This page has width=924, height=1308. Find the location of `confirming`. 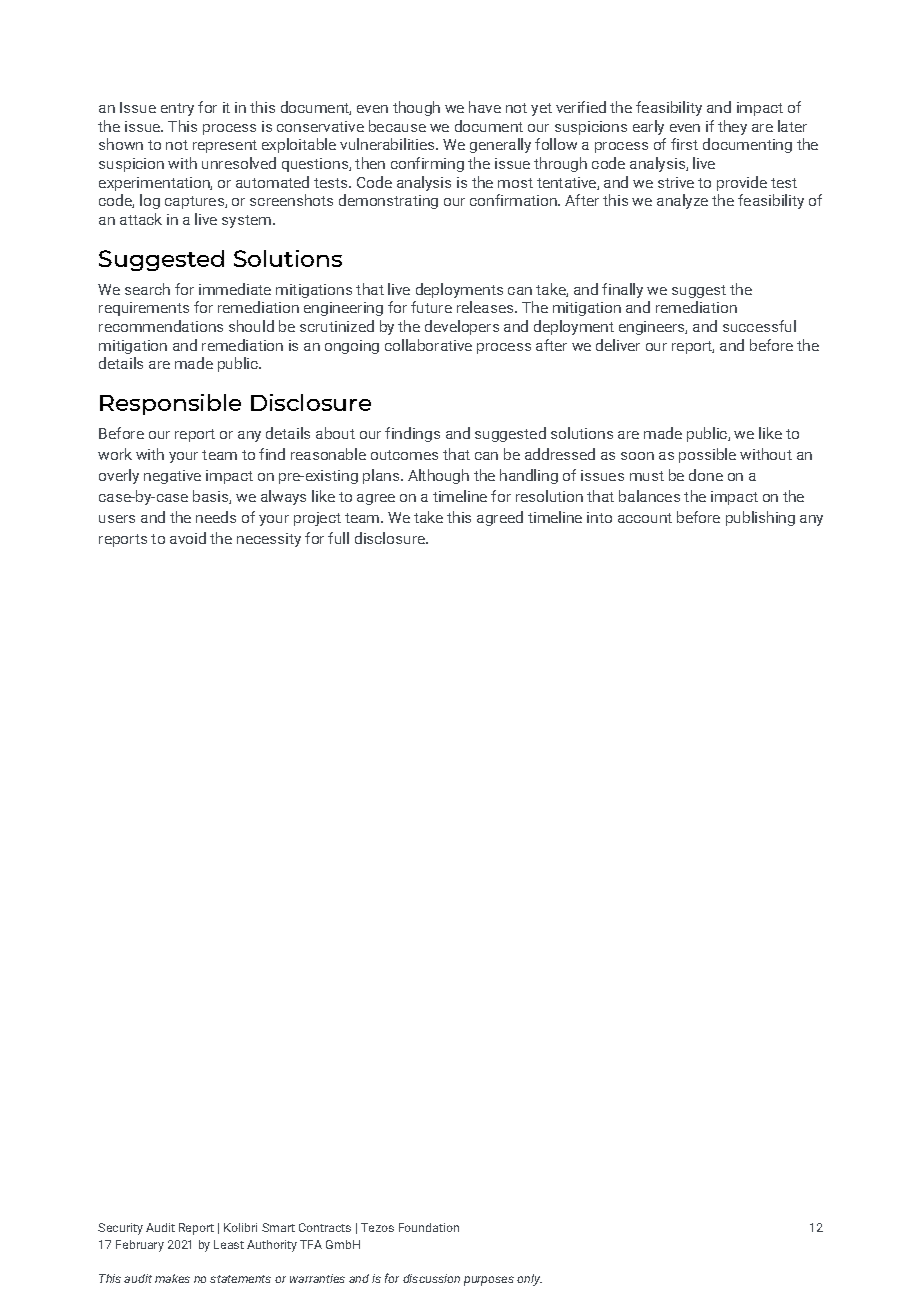

confirming is located at coordinates (427, 164).
